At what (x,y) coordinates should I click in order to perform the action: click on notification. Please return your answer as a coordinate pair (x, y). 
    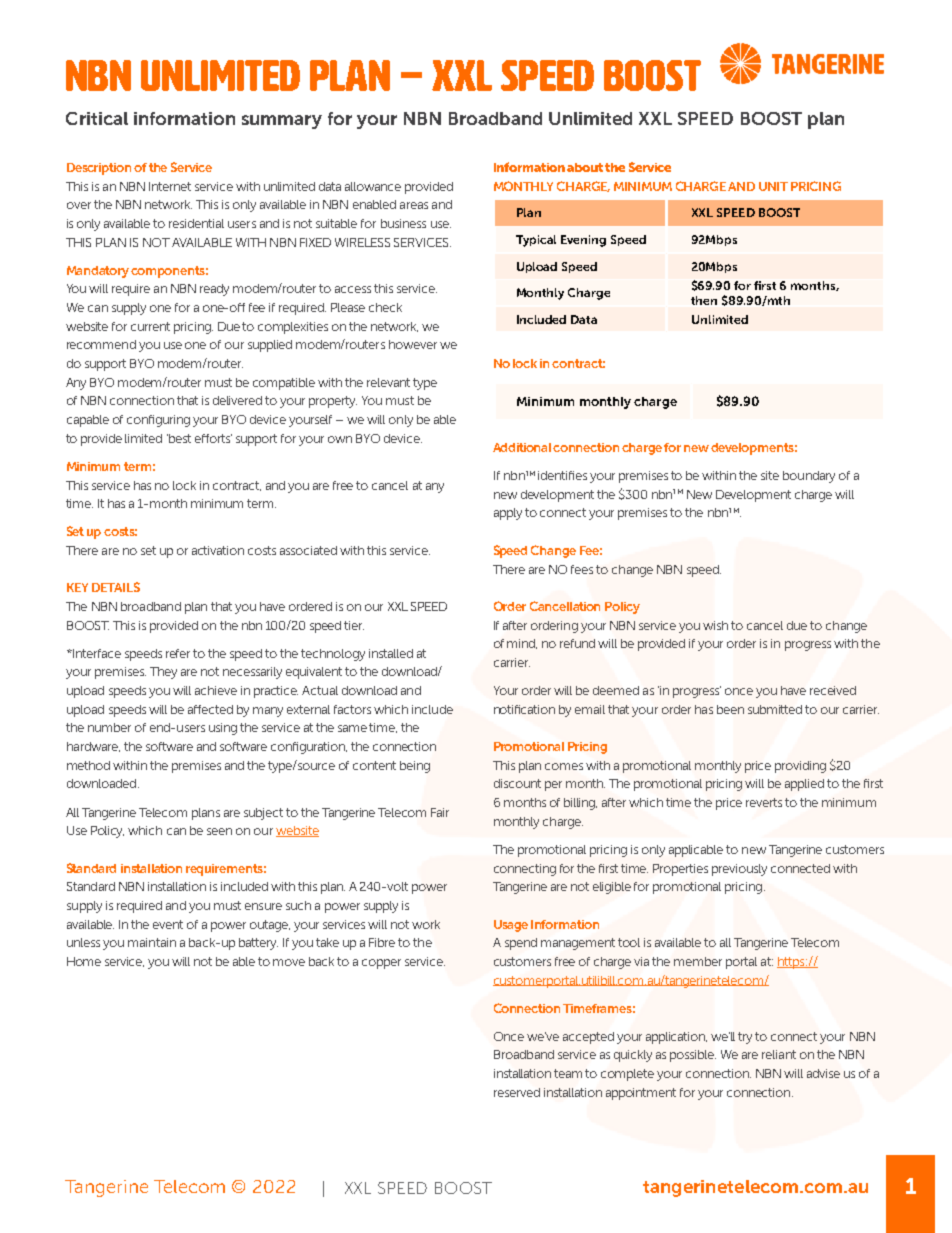
    Looking at the image, I should click on (524, 709).
